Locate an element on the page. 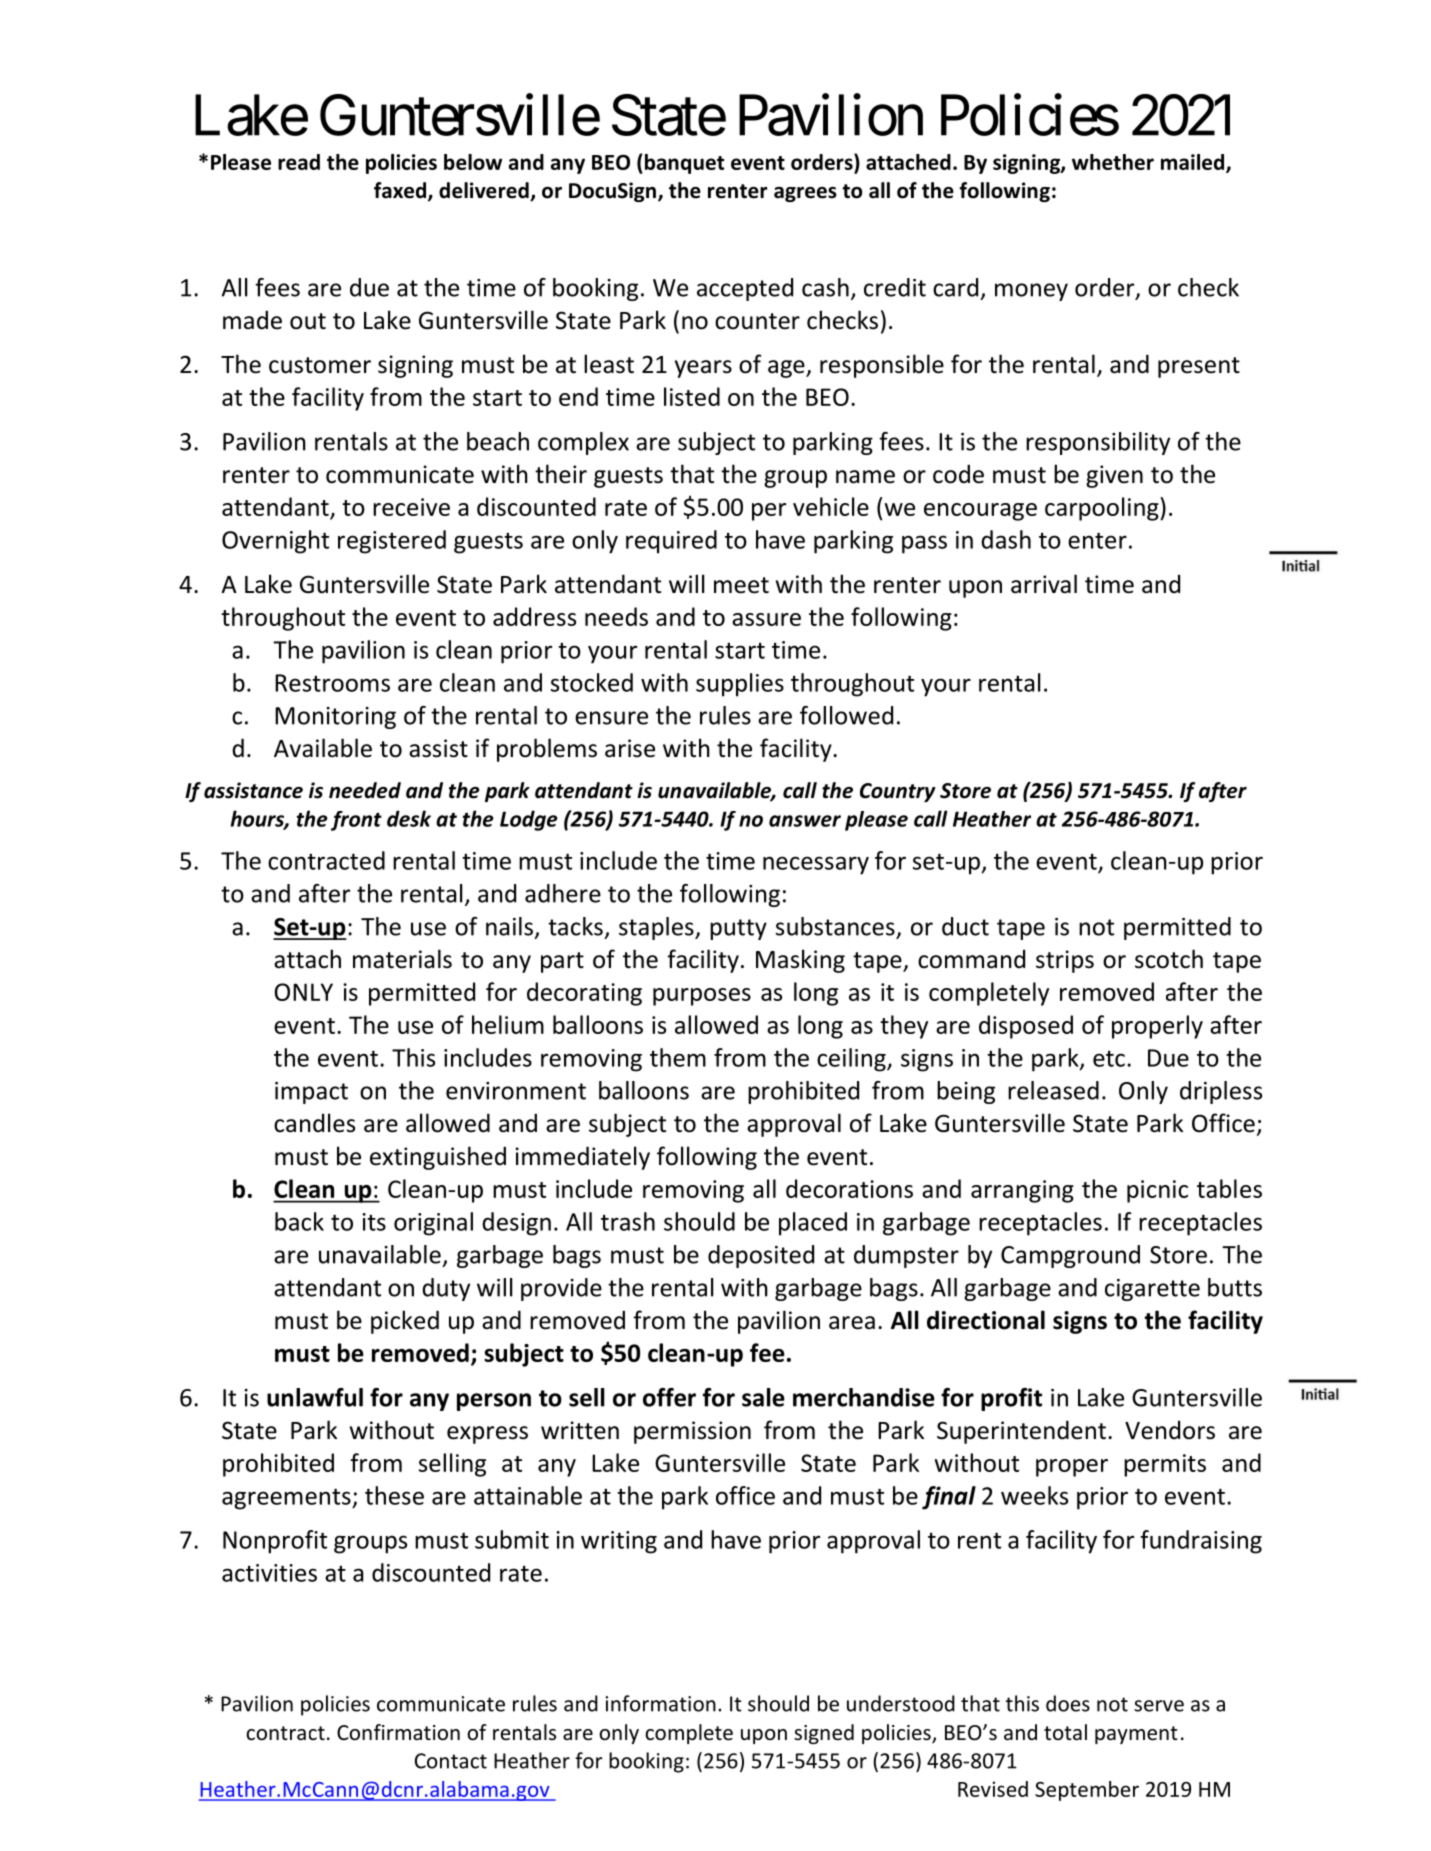  unlawful is located at coordinates (315, 1397).
